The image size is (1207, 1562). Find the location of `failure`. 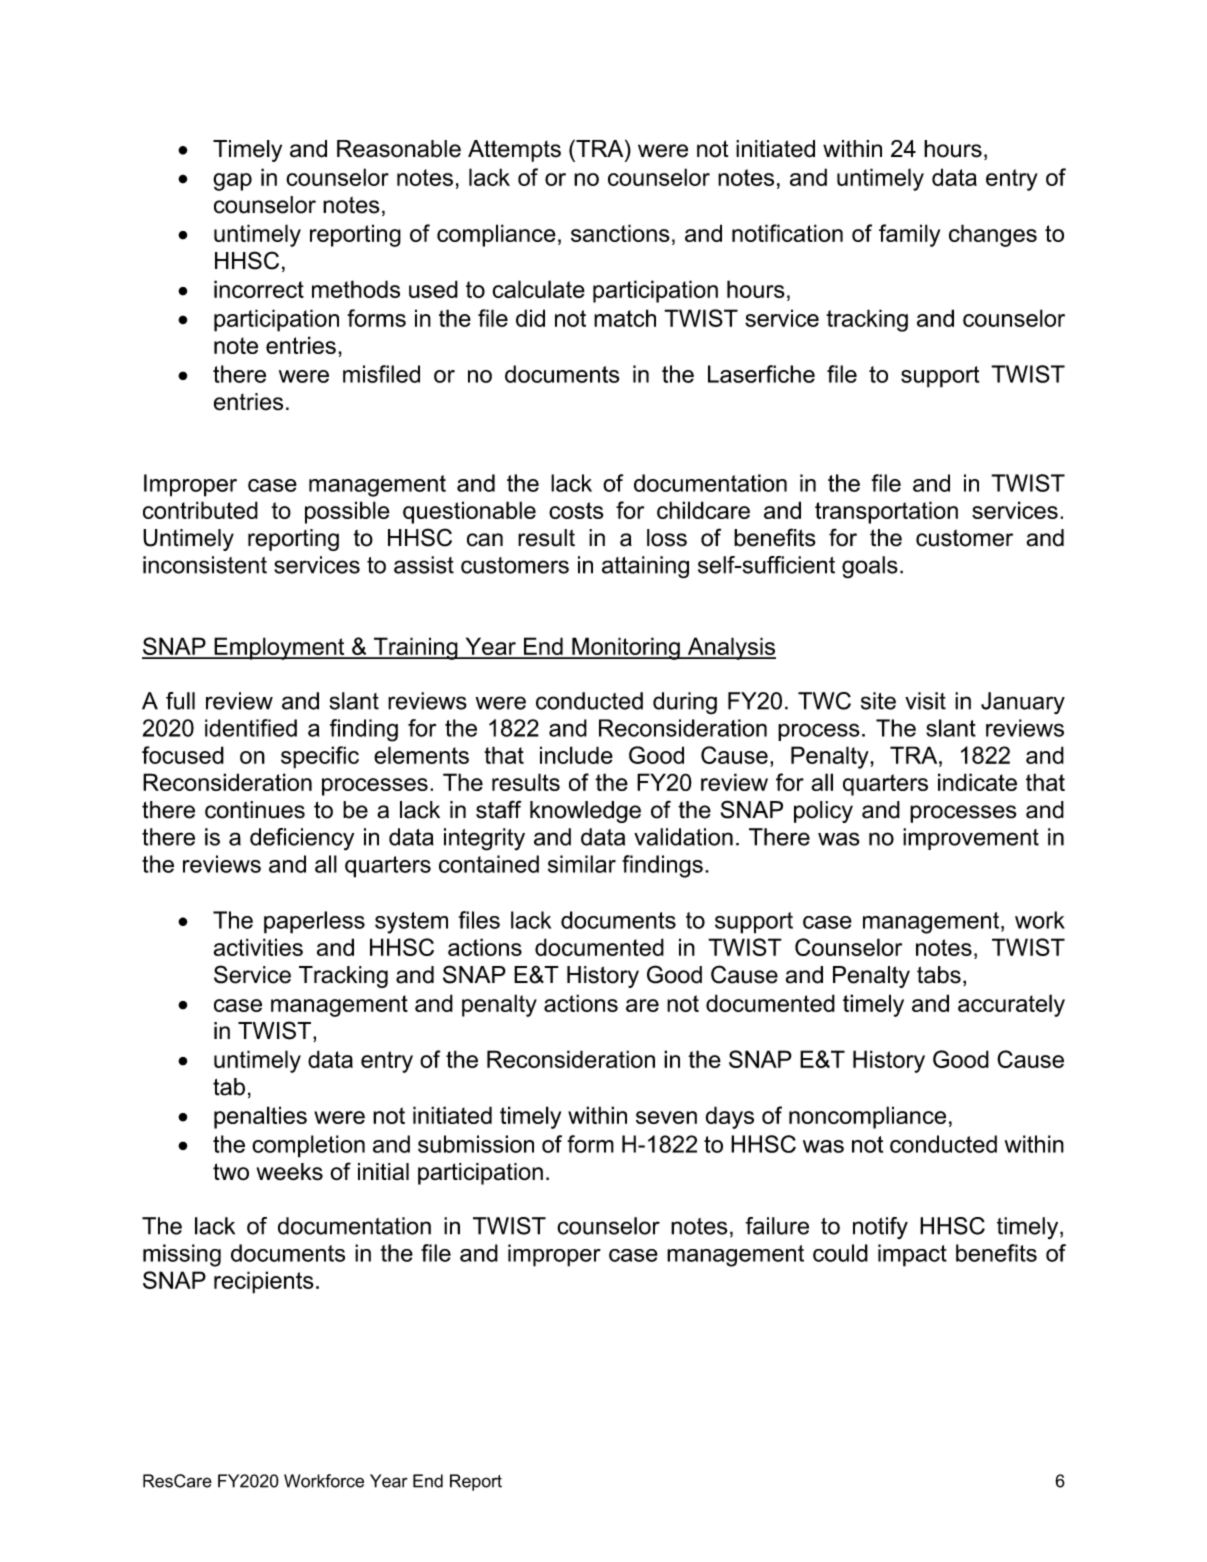

failure is located at coordinates (777, 1226).
